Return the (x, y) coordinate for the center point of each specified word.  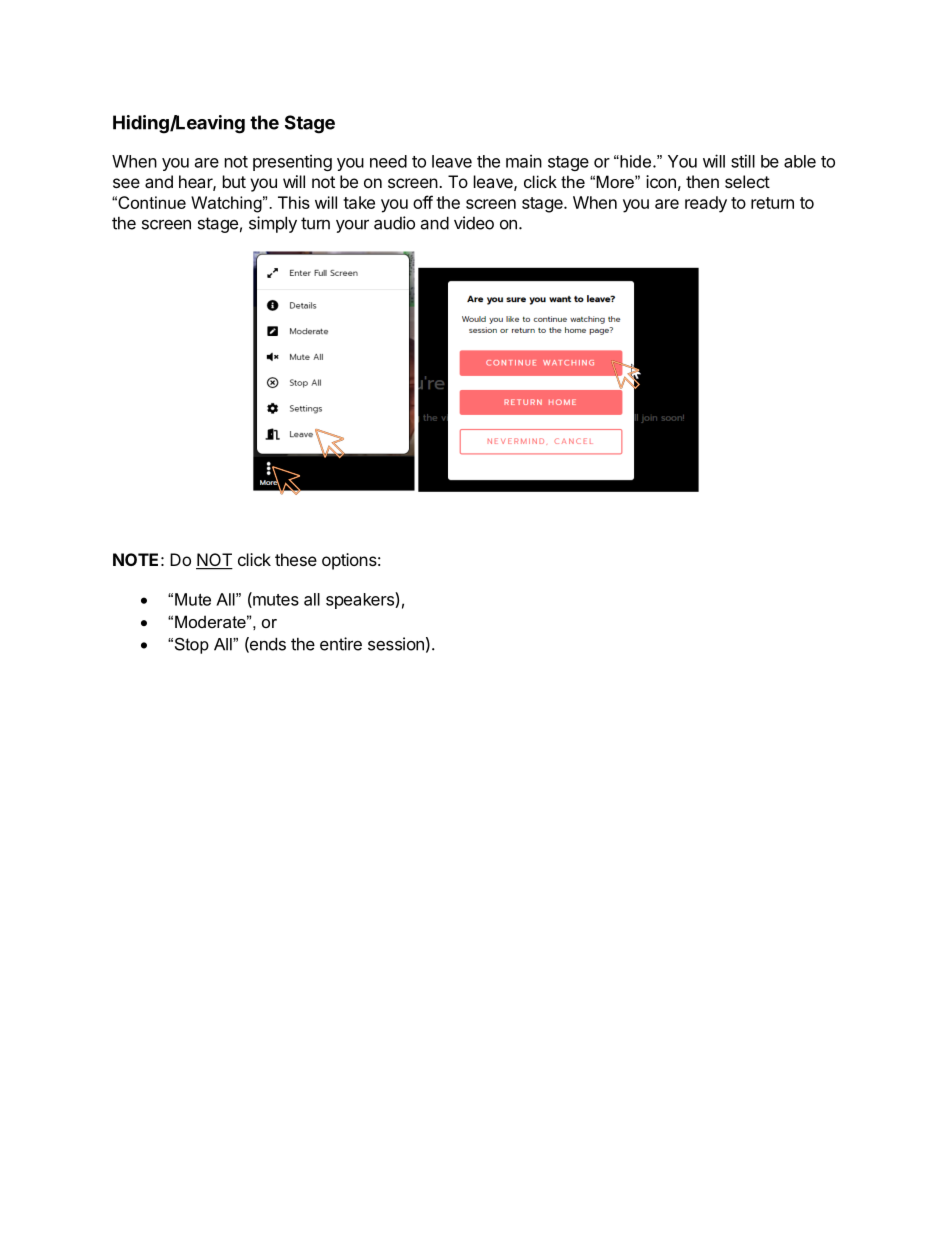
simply (273, 224)
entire (341, 644)
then (702, 181)
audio (394, 223)
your (352, 226)
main (524, 161)
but (234, 181)
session (396, 644)
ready (706, 204)
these (296, 559)
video (474, 223)
